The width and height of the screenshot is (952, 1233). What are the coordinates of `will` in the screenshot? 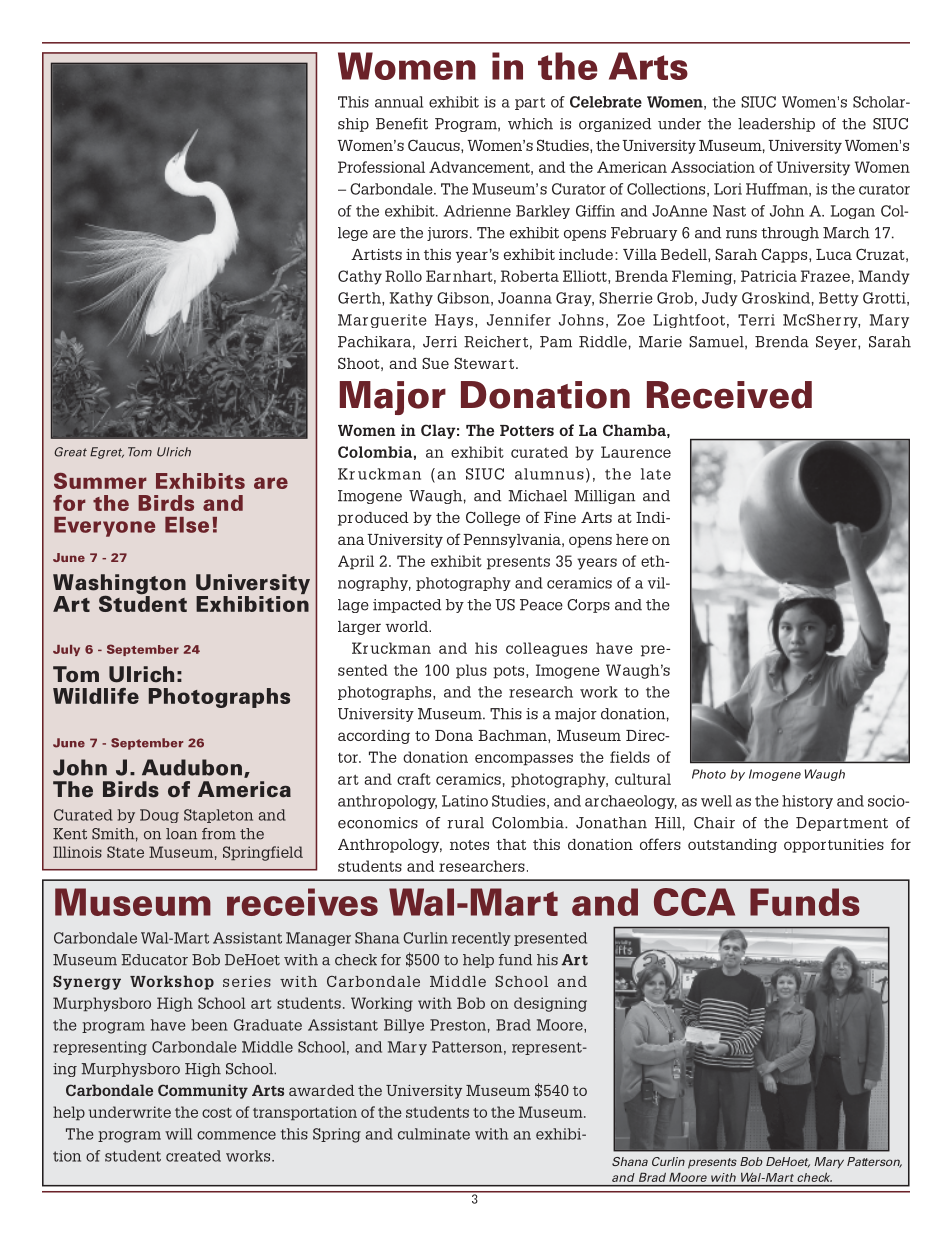 It's located at (178, 1134).
